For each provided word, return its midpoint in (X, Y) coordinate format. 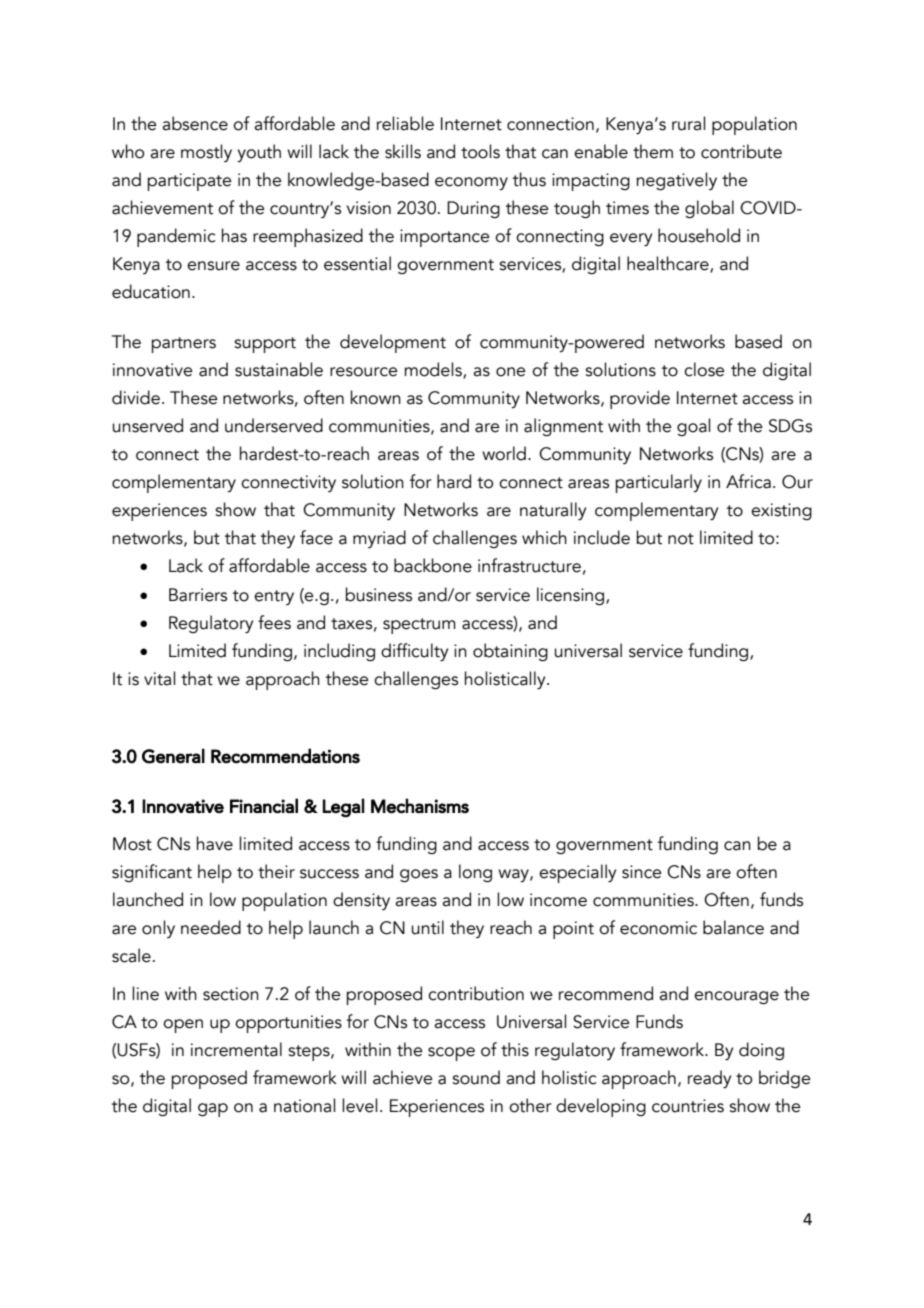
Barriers (198, 595)
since (642, 872)
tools (480, 151)
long (475, 873)
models (434, 370)
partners (184, 345)
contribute (741, 151)
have (215, 843)
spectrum (419, 626)
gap (213, 1110)
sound (476, 1077)
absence (195, 123)
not (681, 539)
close (704, 369)
